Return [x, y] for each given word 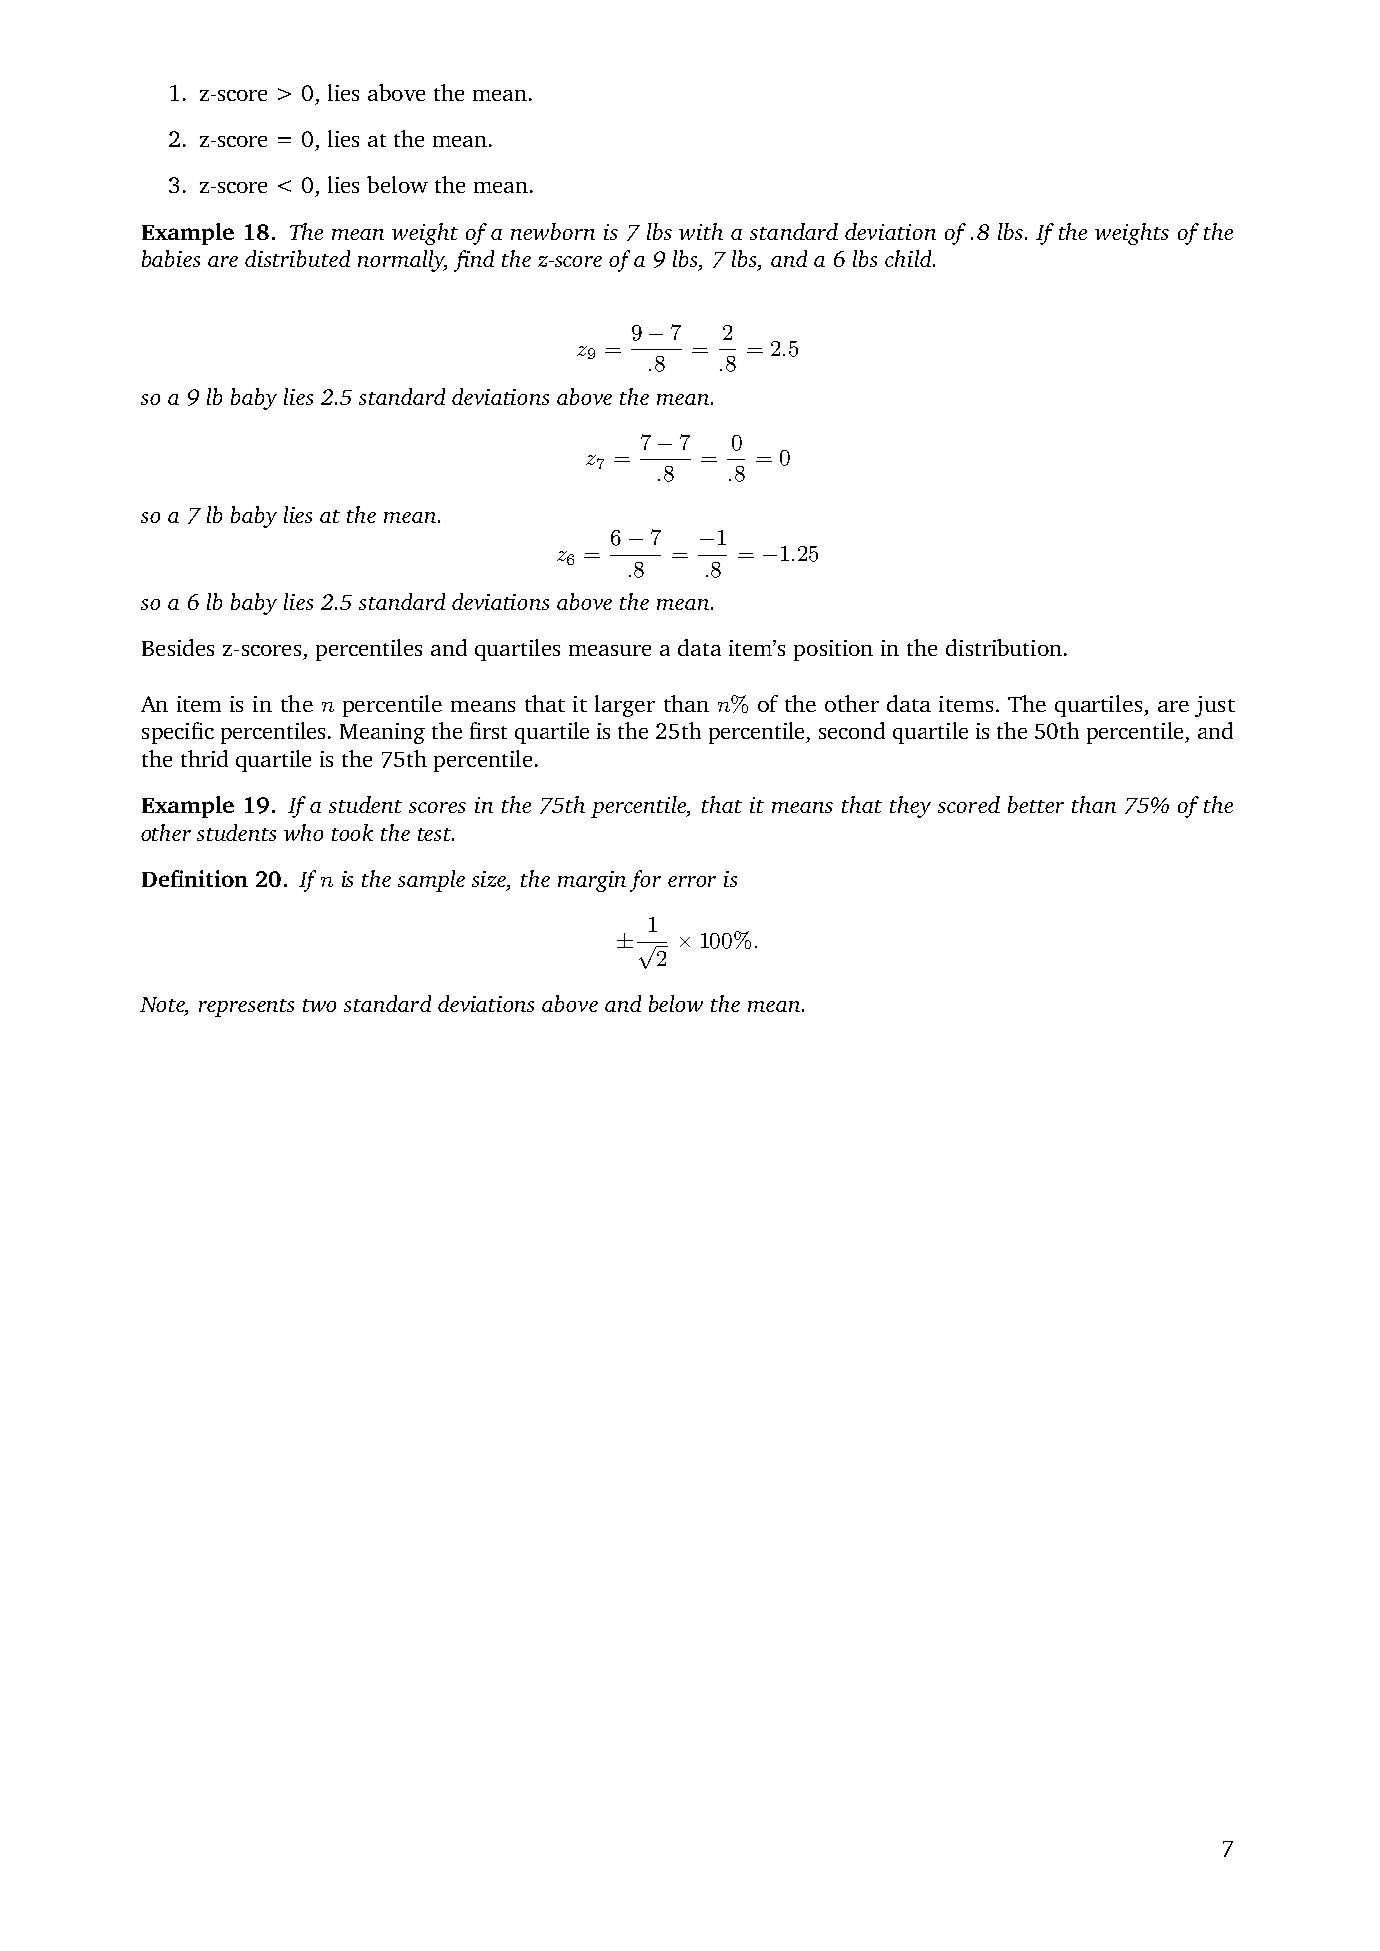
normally [402, 261]
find [474, 261]
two [319, 1005]
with [701, 231]
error [692, 881]
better [1036, 804]
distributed [297, 258]
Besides [178, 647]
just [1215, 706]
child [909, 258]
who [303, 832]
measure [610, 650]
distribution [1004, 647]
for [645, 881]
